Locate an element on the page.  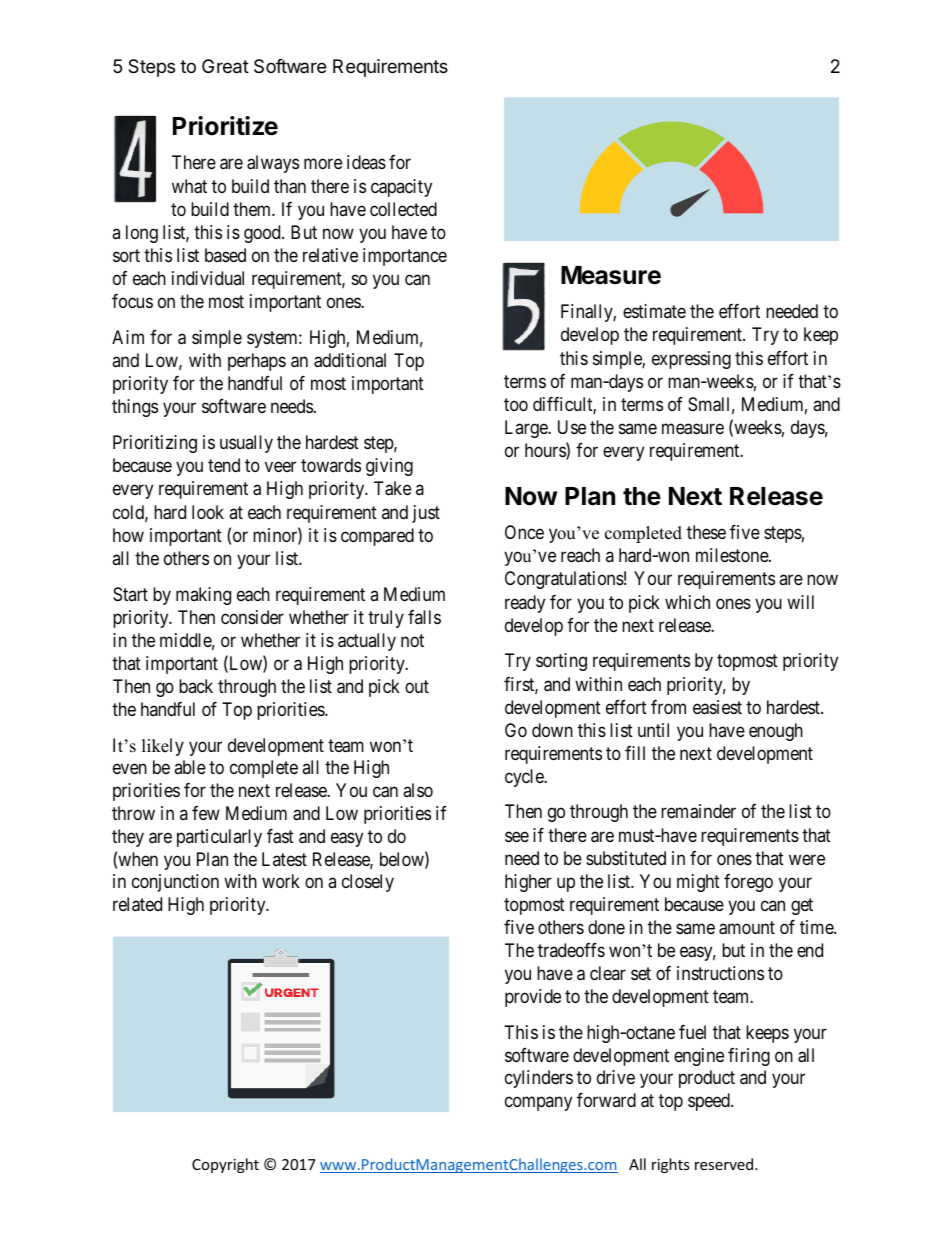
Copyright is located at coordinates (225, 1165).
